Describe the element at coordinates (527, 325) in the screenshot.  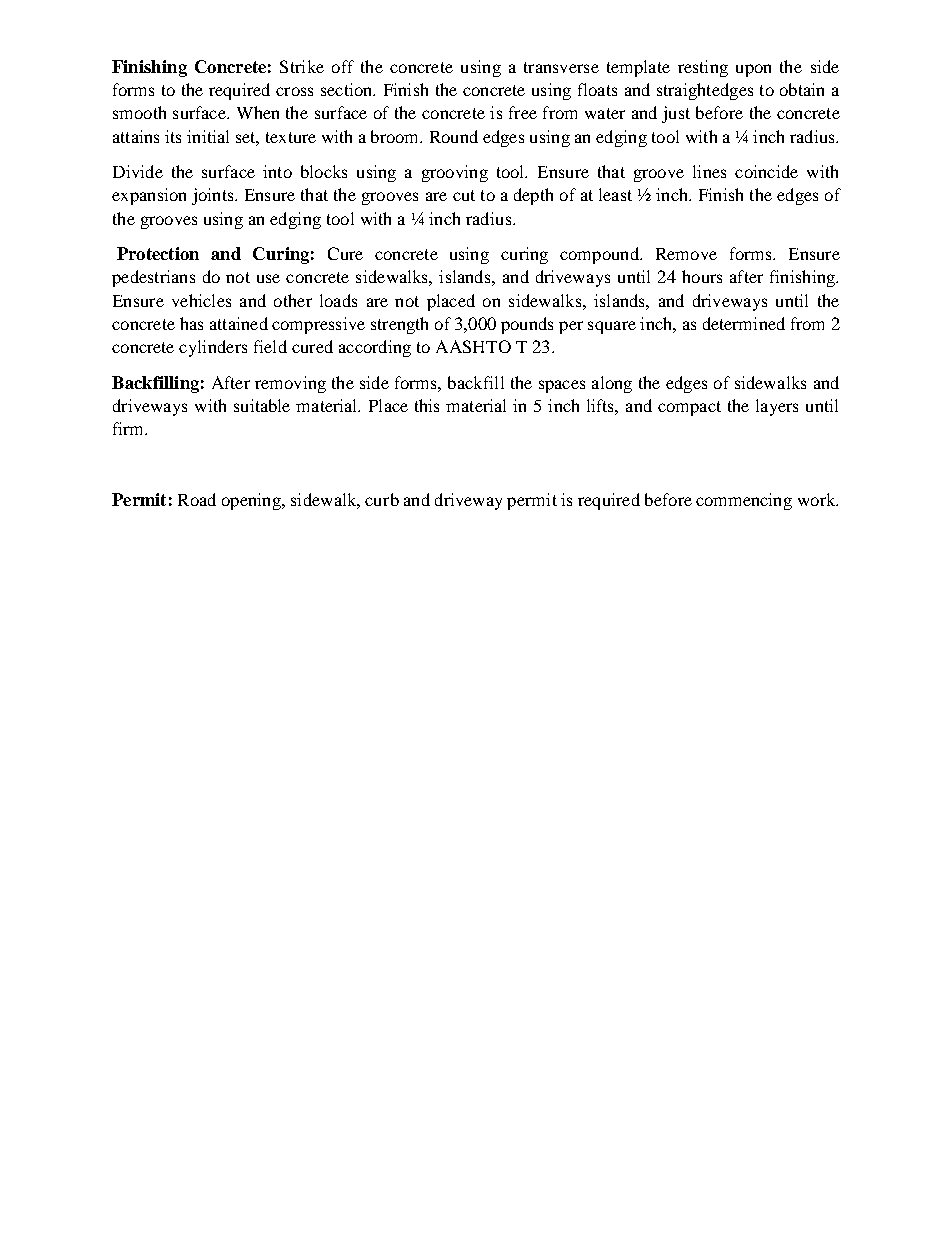
I see `pounds` at that location.
